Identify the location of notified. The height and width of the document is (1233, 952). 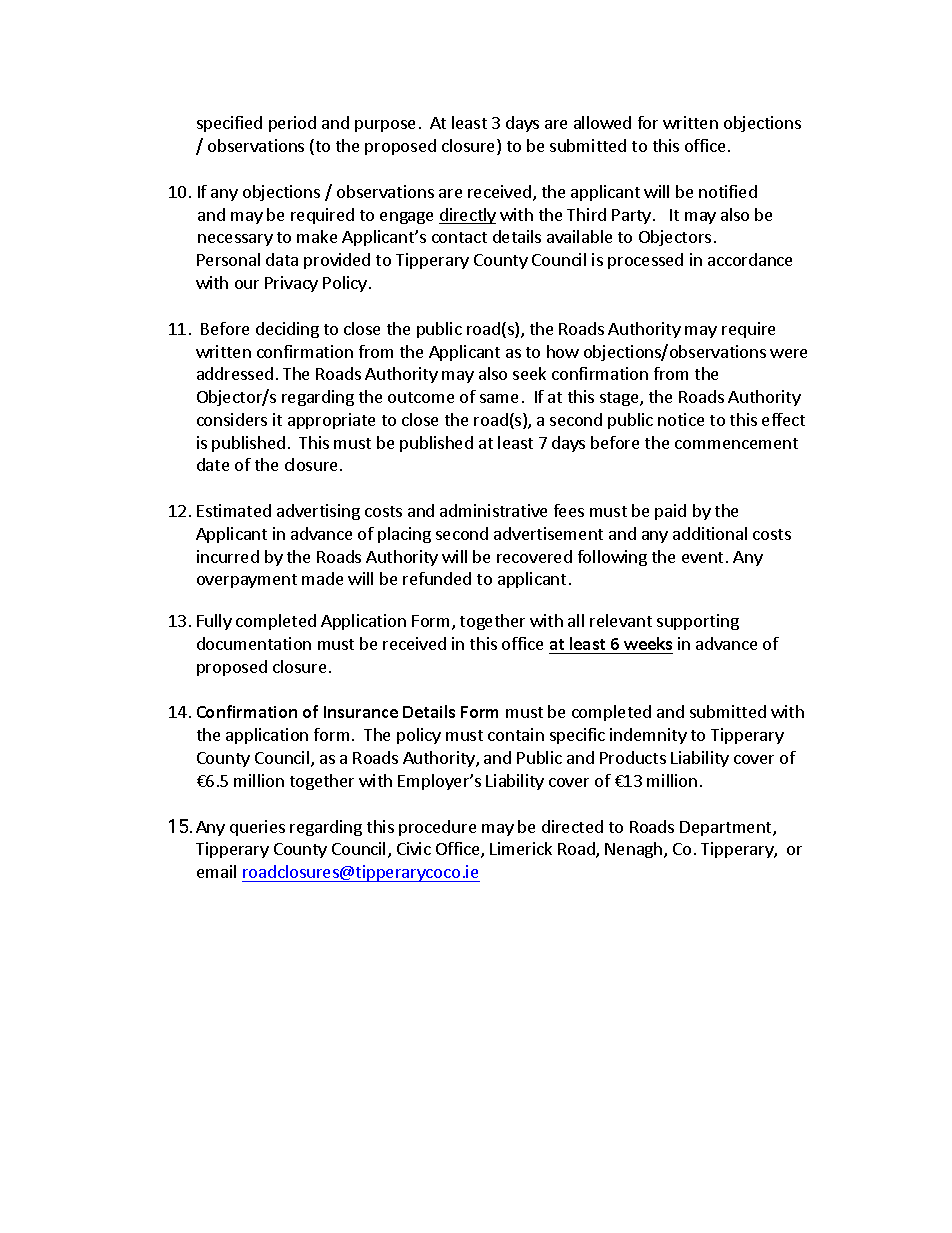
(728, 191).
